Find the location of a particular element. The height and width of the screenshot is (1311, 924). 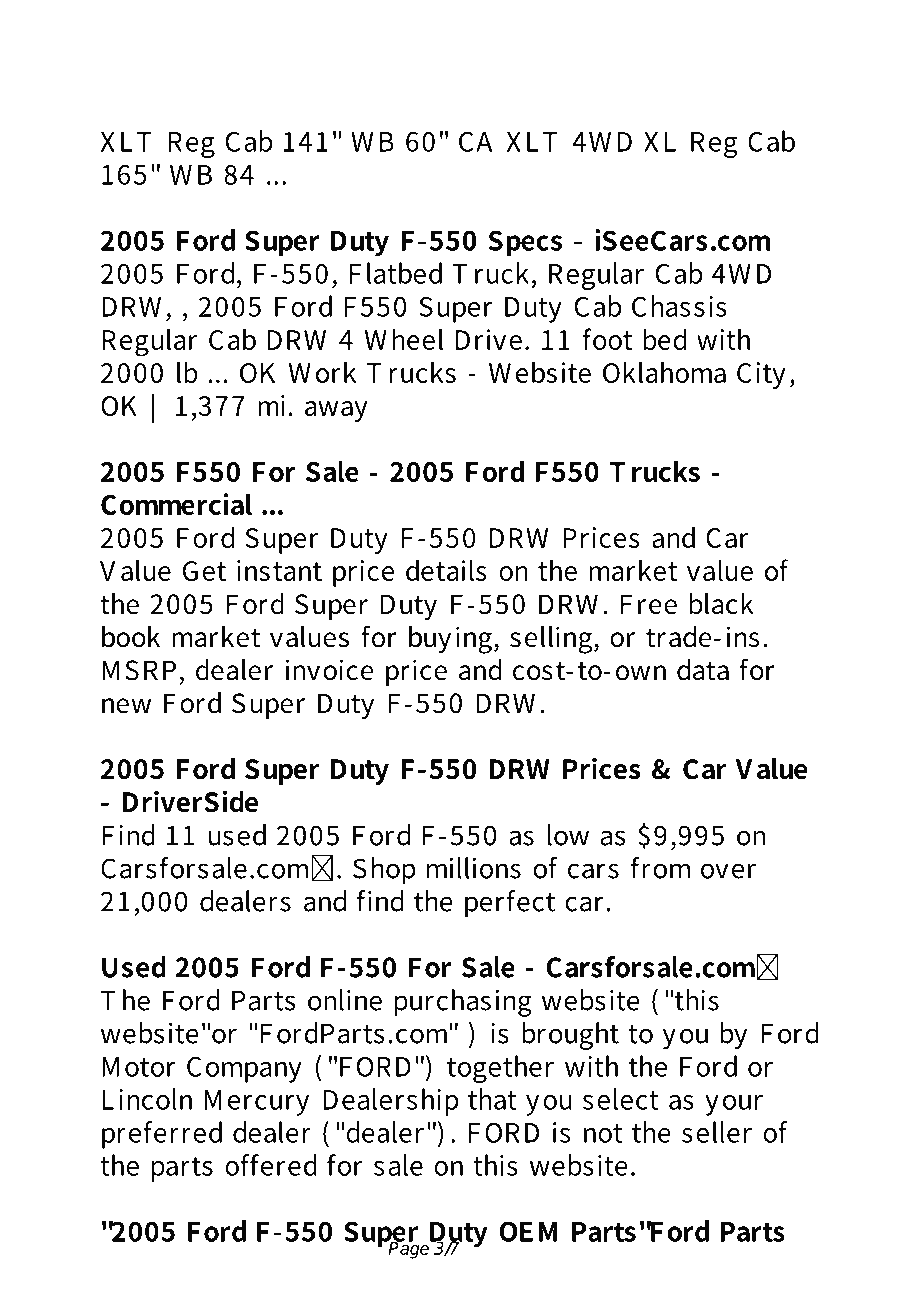

Software is located at coordinates (554, 97).
